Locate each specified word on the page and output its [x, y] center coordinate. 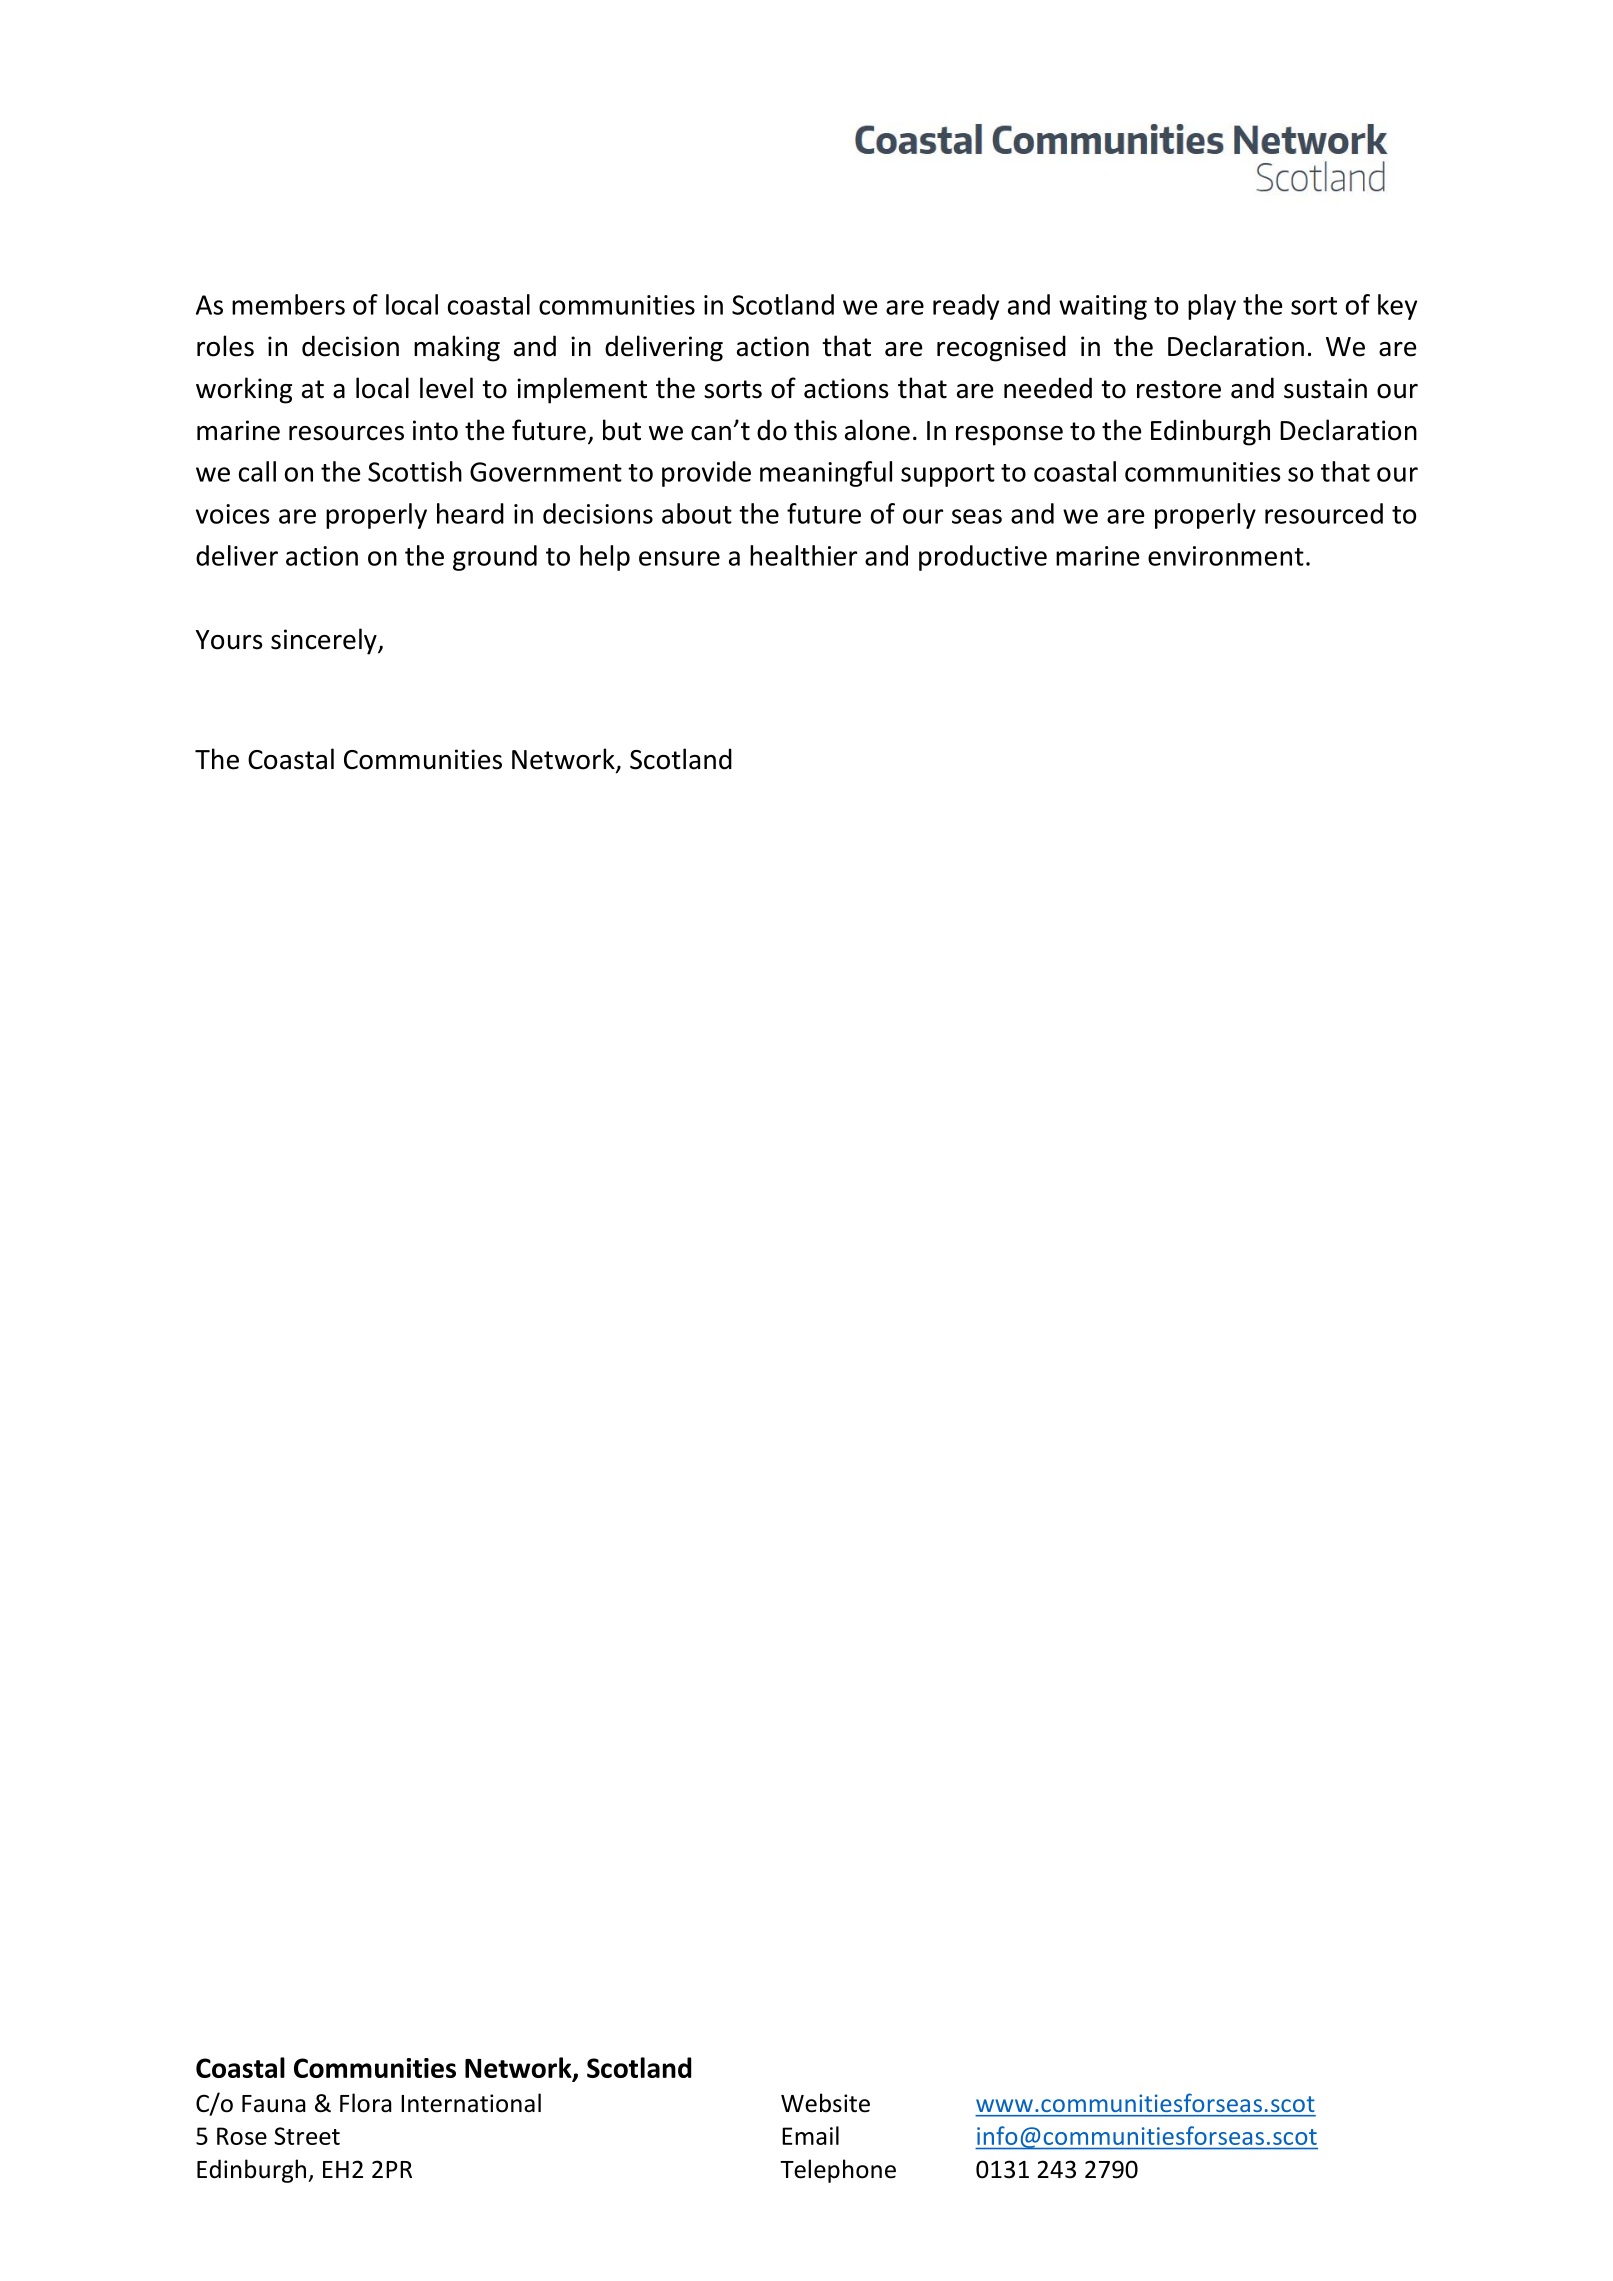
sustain [1325, 388]
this [815, 430]
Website [825, 2103]
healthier [803, 555]
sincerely [325, 641]
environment [1226, 556]
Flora [366, 2103]
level [446, 388]
